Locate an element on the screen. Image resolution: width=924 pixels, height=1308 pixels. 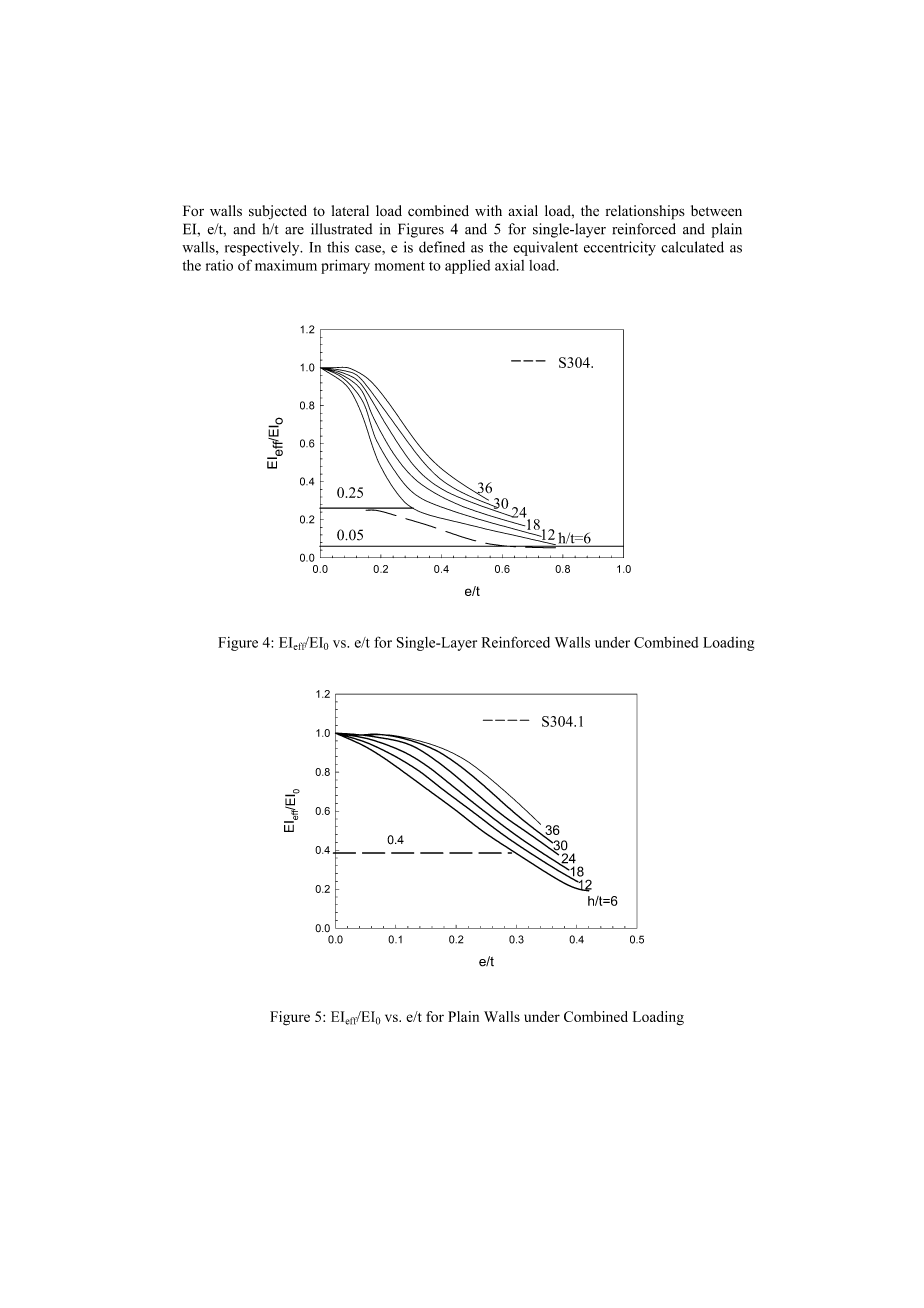
moment is located at coordinates (400, 266).
